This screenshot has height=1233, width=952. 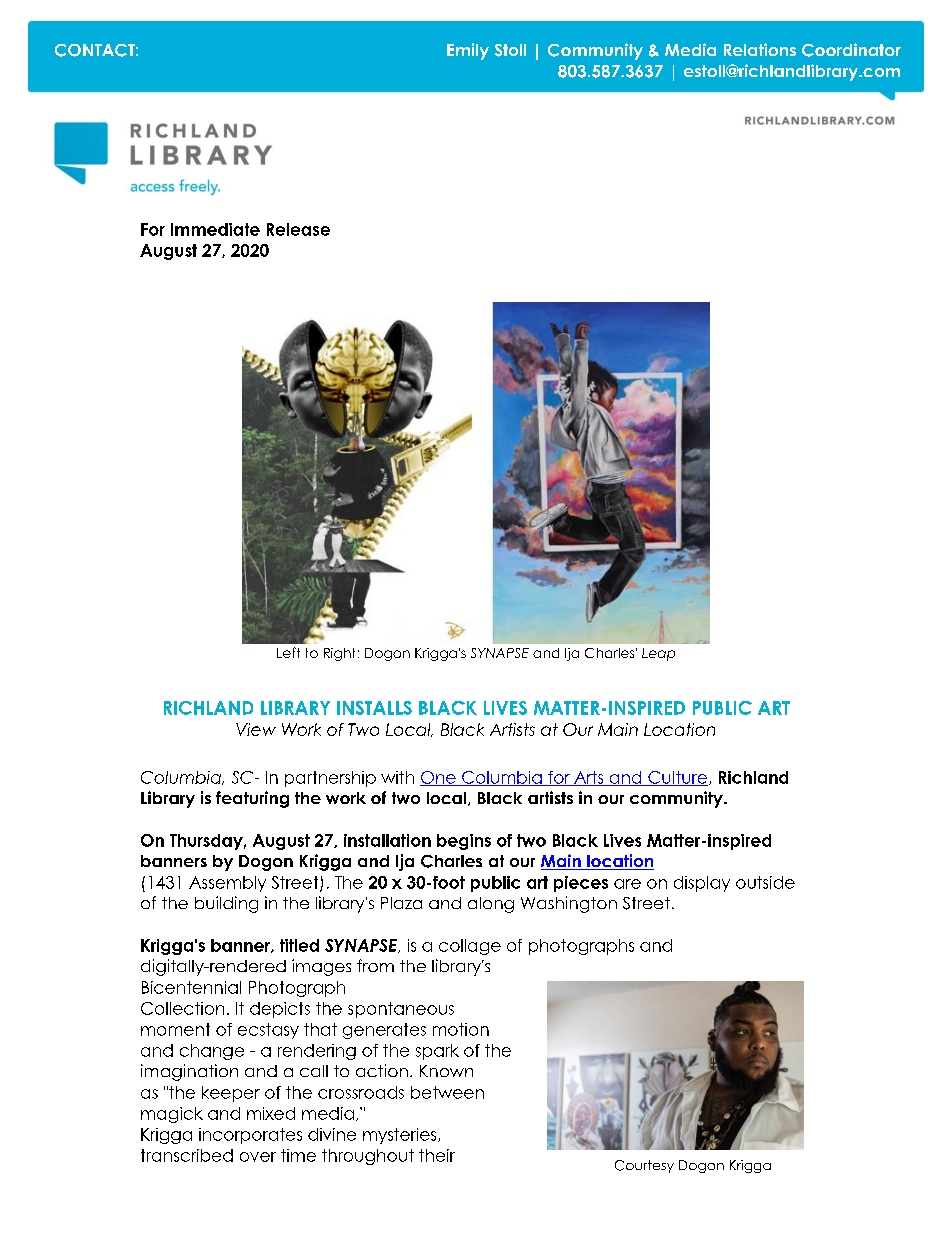 What do you see at coordinates (339, 654) in the screenshot?
I see `Right` at bounding box center [339, 654].
